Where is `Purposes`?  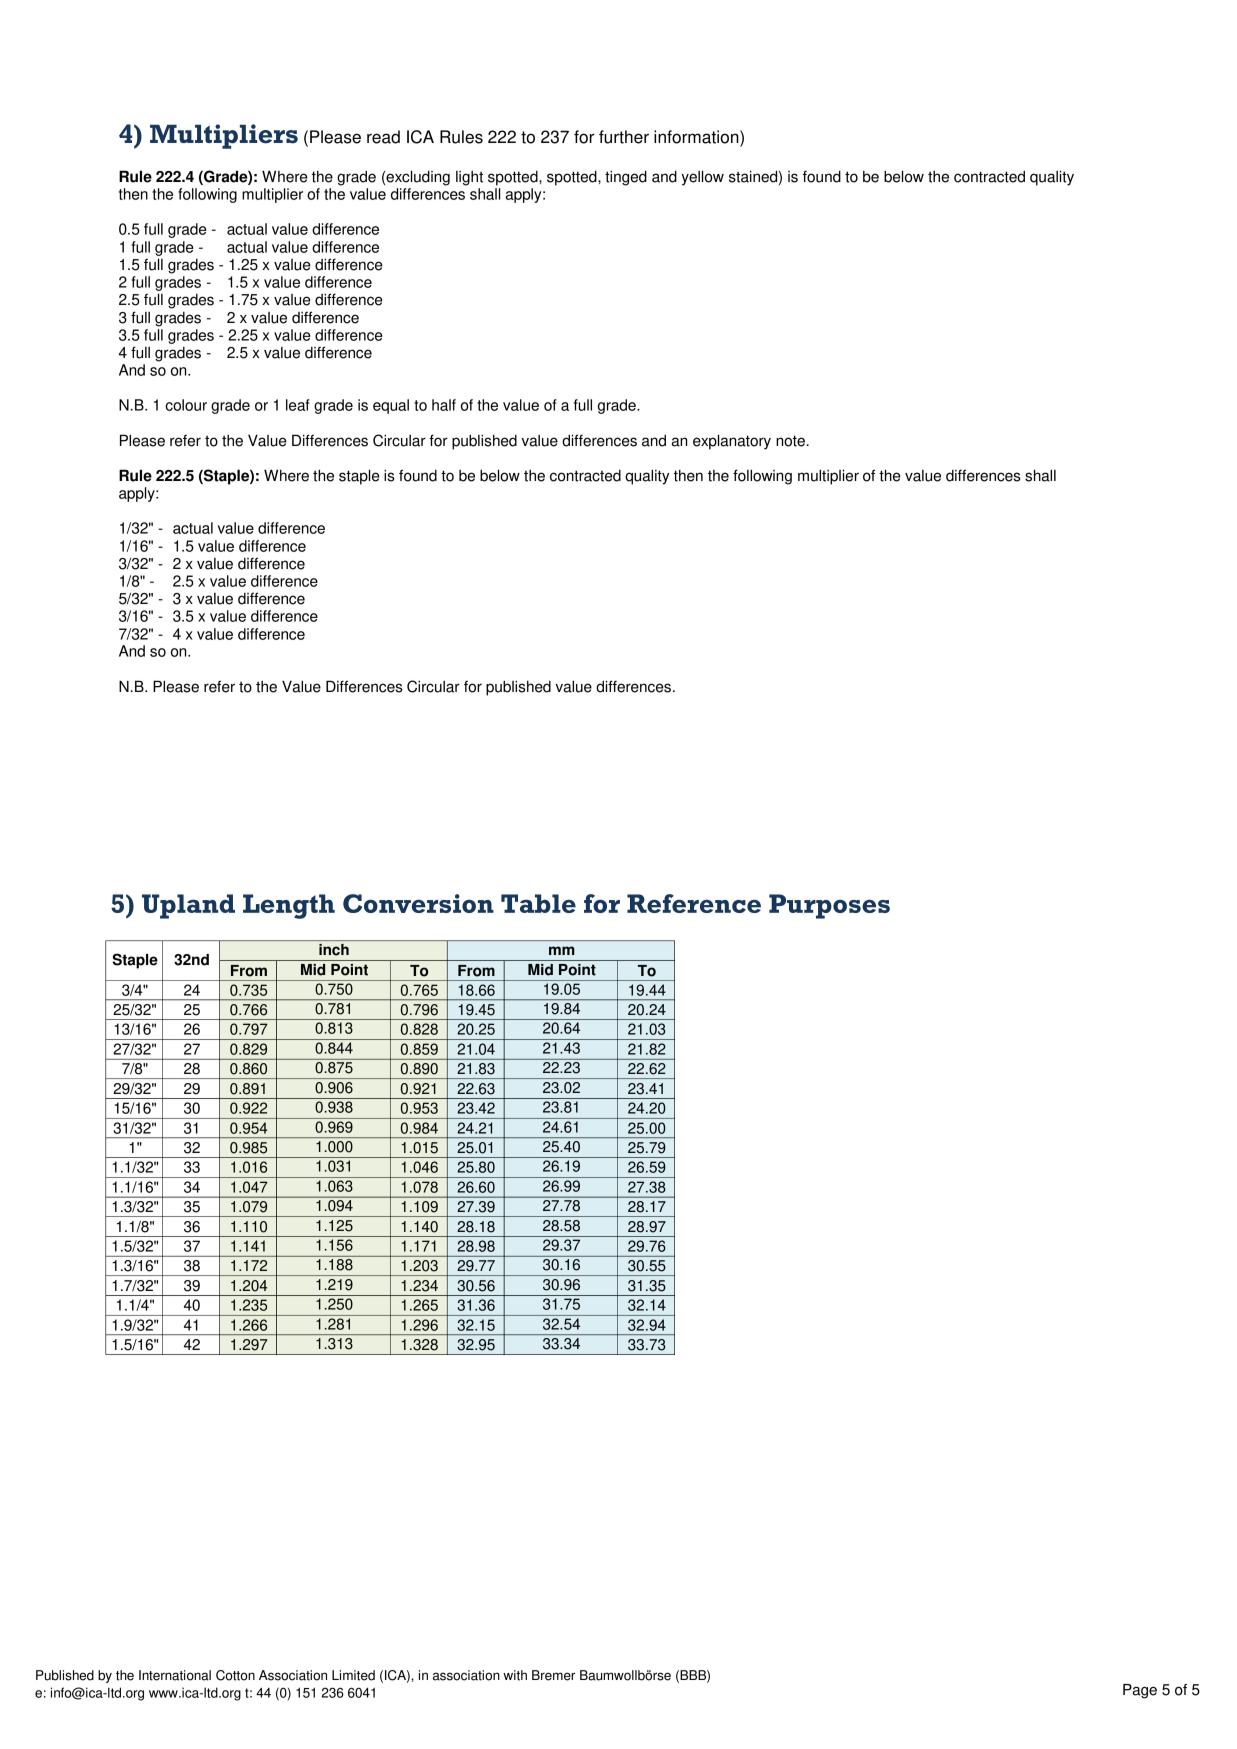
Purposes is located at coordinates (829, 906).
